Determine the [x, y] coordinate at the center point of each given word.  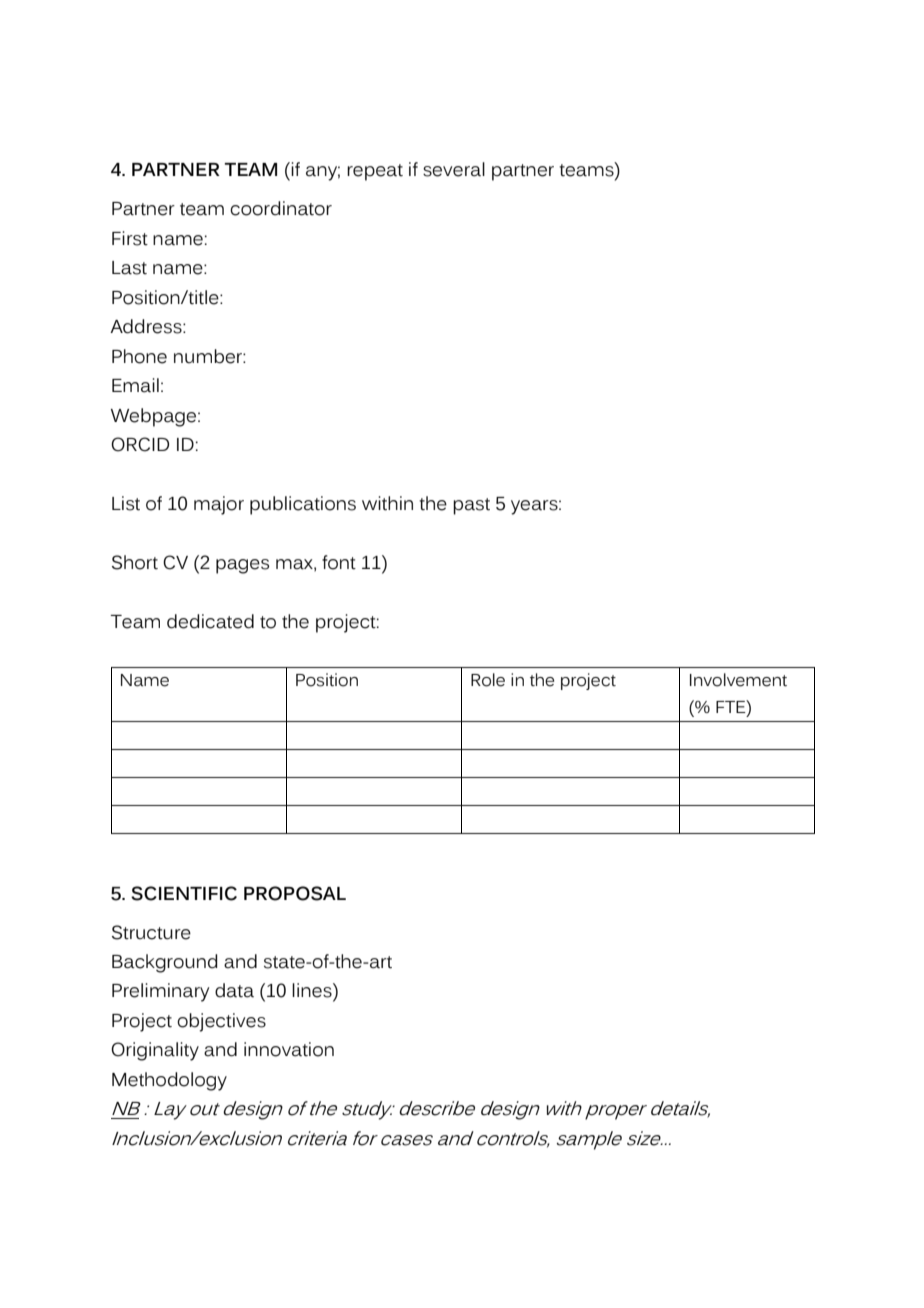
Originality [155, 1051]
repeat [375, 172]
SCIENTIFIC [184, 893]
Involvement [738, 680]
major [219, 505]
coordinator [281, 208]
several [454, 169]
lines [313, 990]
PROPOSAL [295, 893]
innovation [289, 1049]
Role [488, 680]
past [471, 506]
